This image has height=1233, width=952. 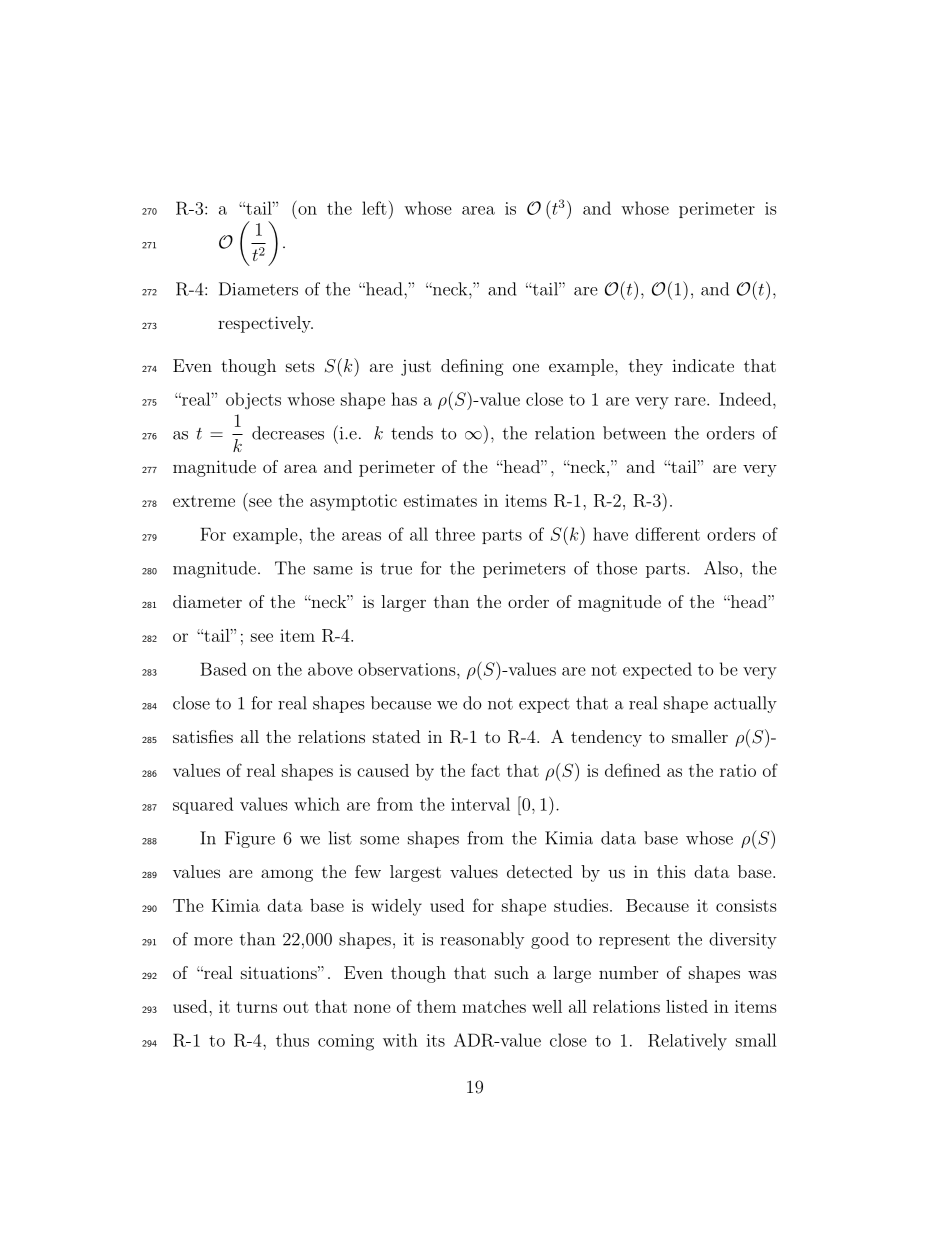 I want to click on Also, so click(x=721, y=568).
